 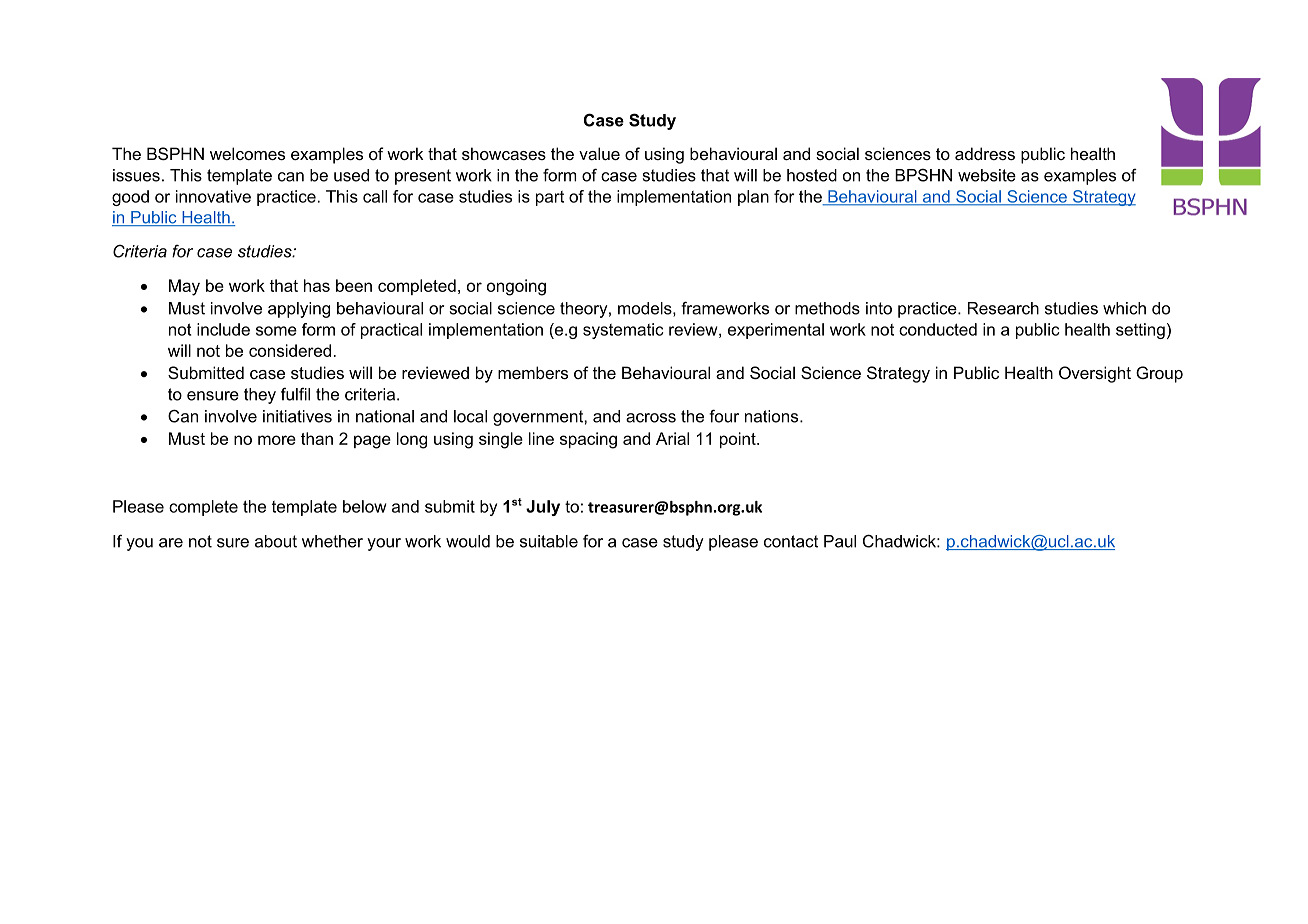 What do you see at coordinates (549, 541) in the document?
I see `suitable` at bounding box center [549, 541].
